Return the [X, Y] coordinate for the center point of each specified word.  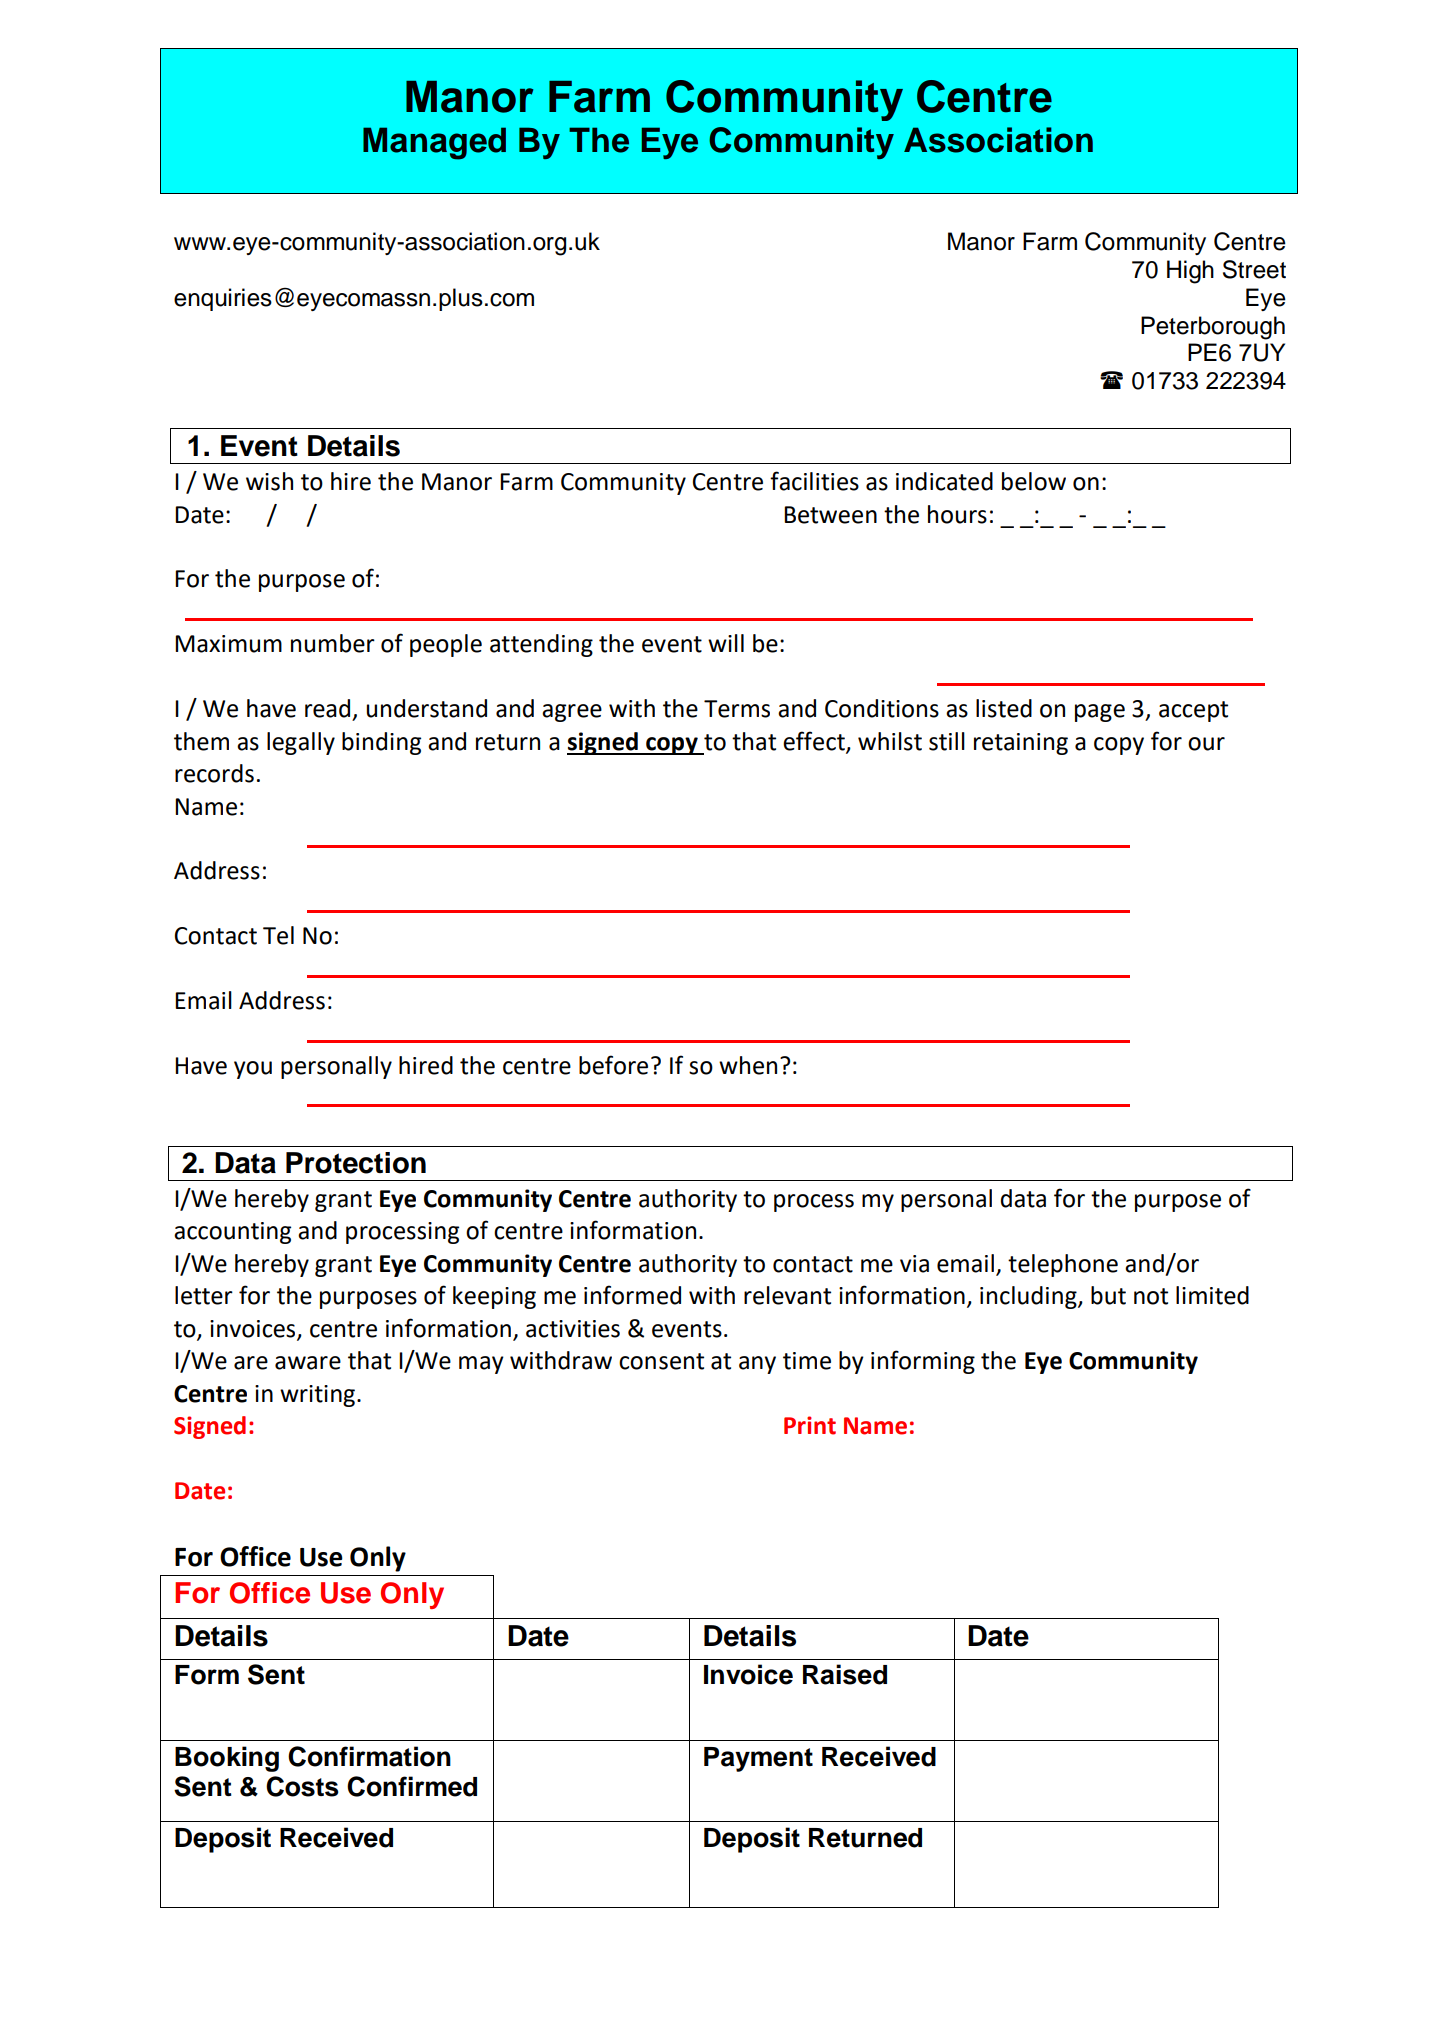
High [1190, 272]
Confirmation [369, 1756]
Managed [434, 143]
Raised [845, 1674]
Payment [758, 1759]
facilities [814, 481]
